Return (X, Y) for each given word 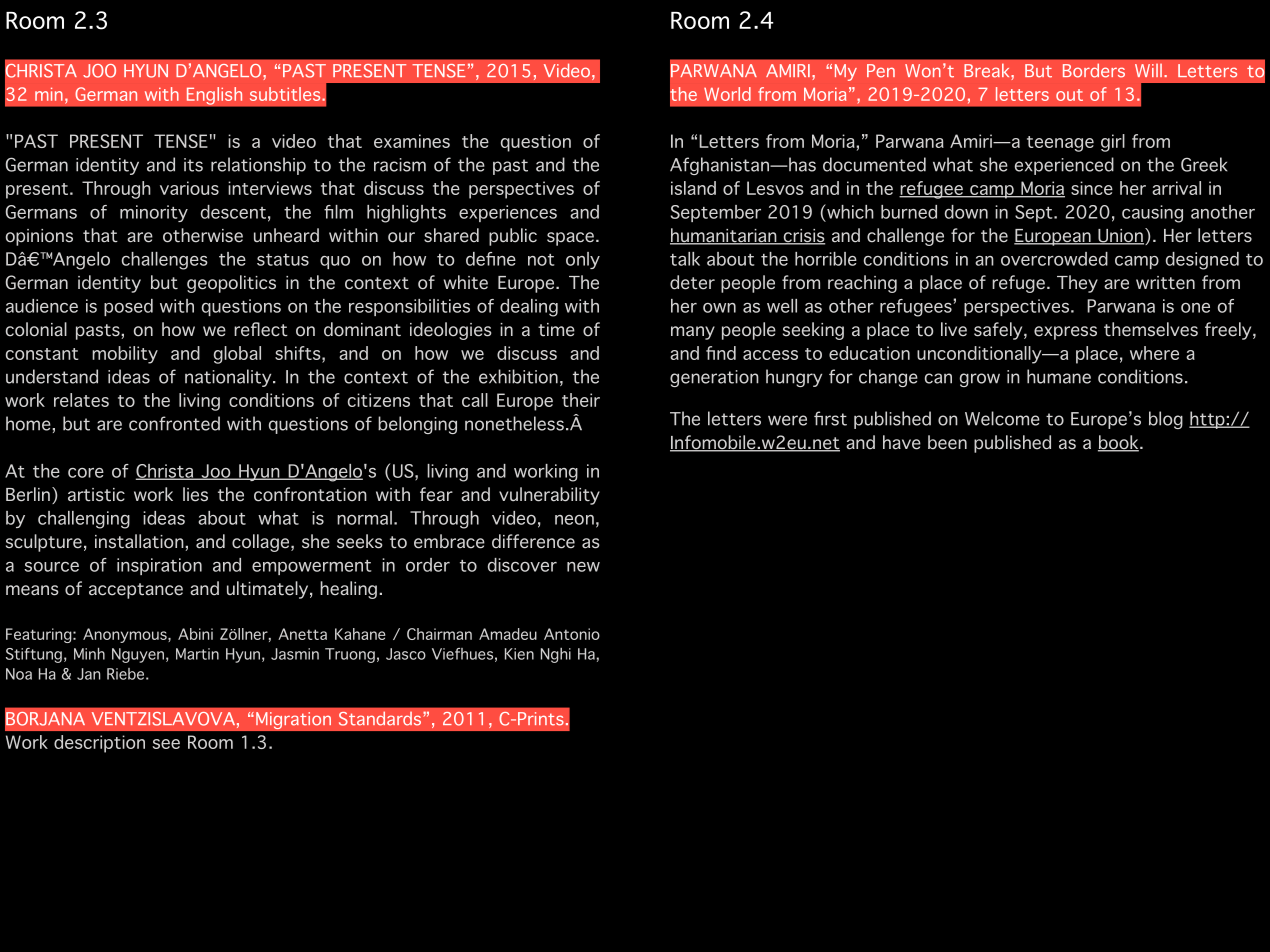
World (727, 94)
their (581, 400)
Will (1148, 70)
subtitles (286, 94)
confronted (174, 423)
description (99, 744)
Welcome (1002, 418)
